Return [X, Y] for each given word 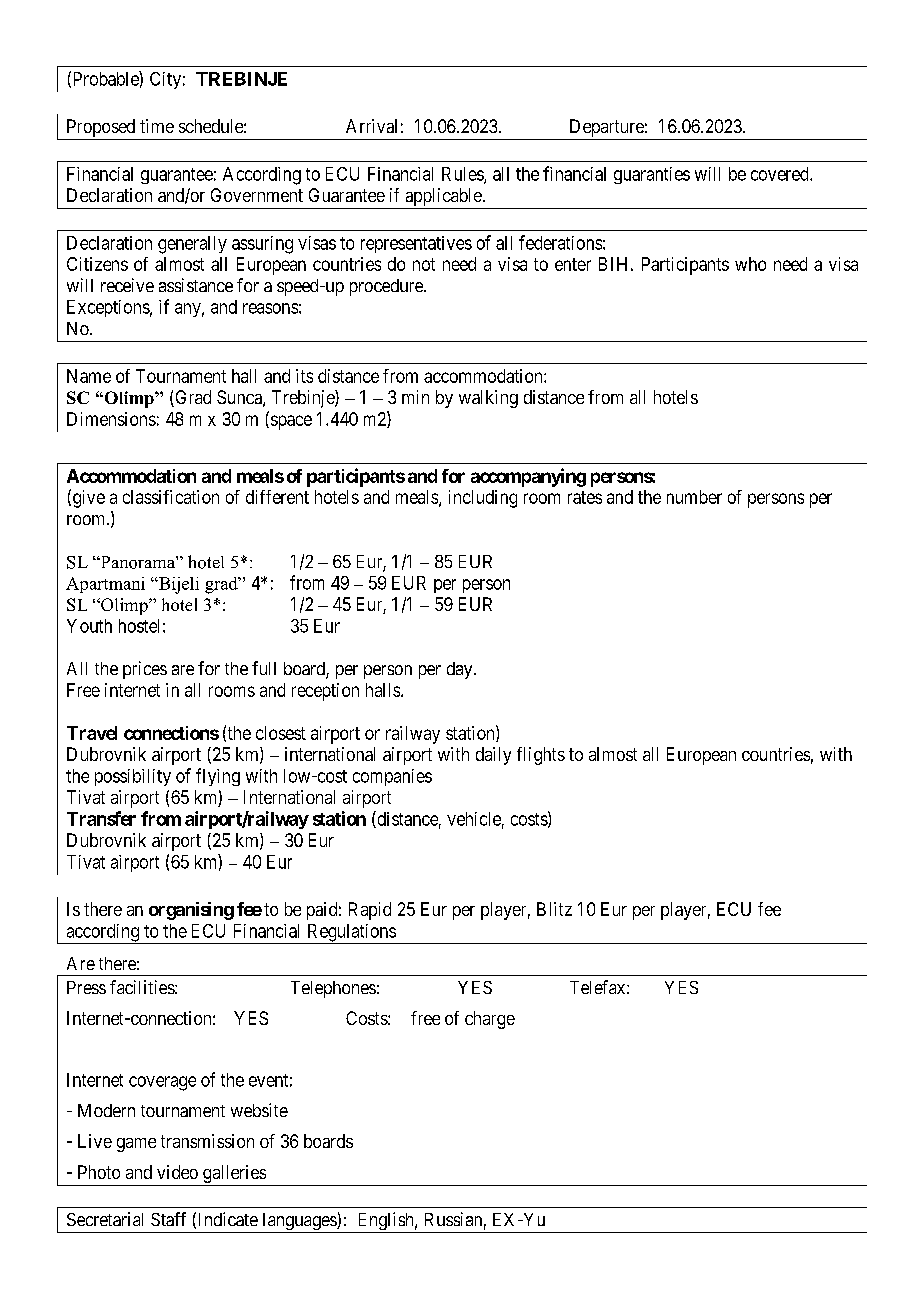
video [177, 1172]
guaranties [652, 175]
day [461, 670]
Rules [463, 175]
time [157, 126]
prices [145, 670]
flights [541, 756]
